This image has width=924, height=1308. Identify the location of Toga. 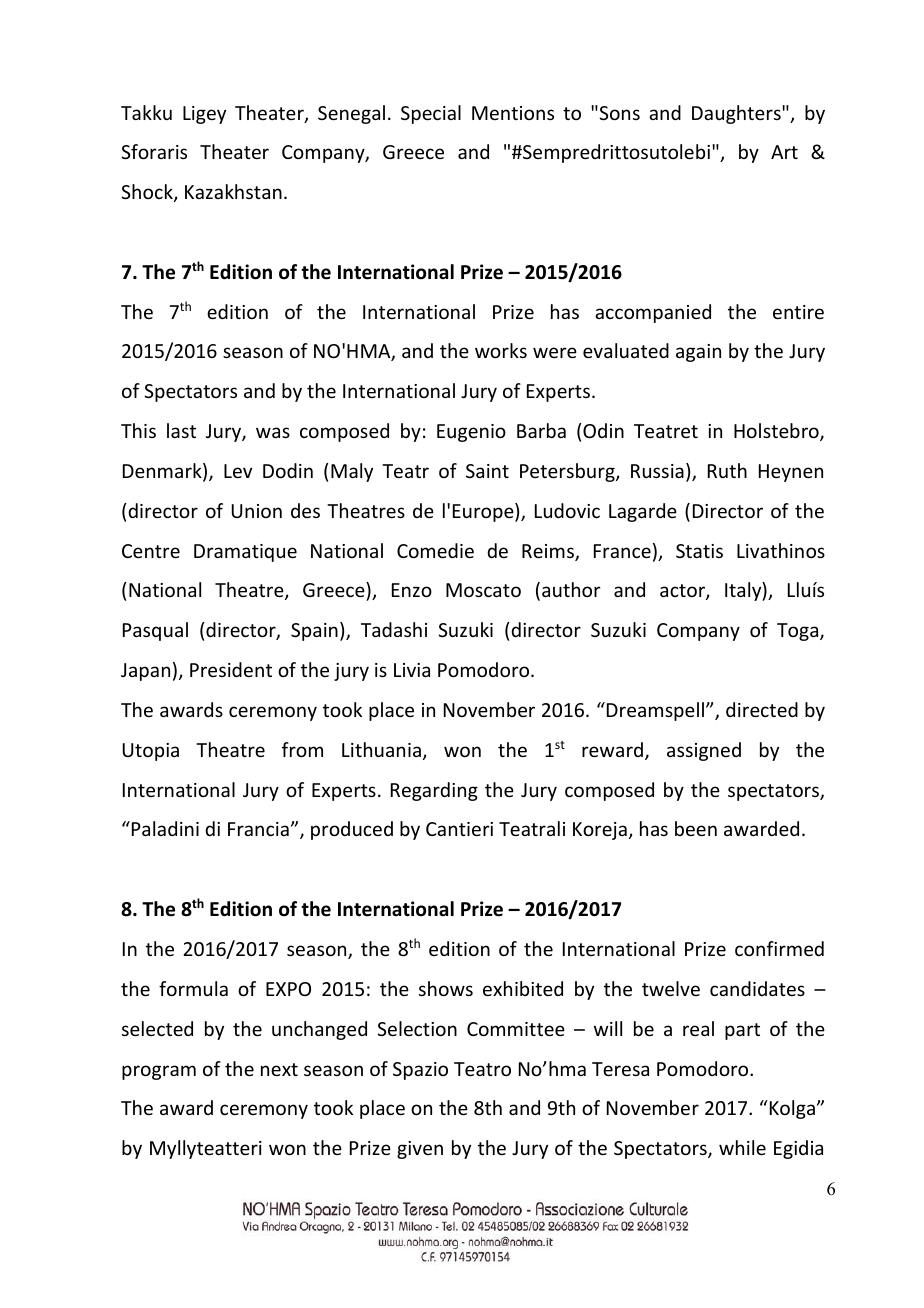
(799, 632).
